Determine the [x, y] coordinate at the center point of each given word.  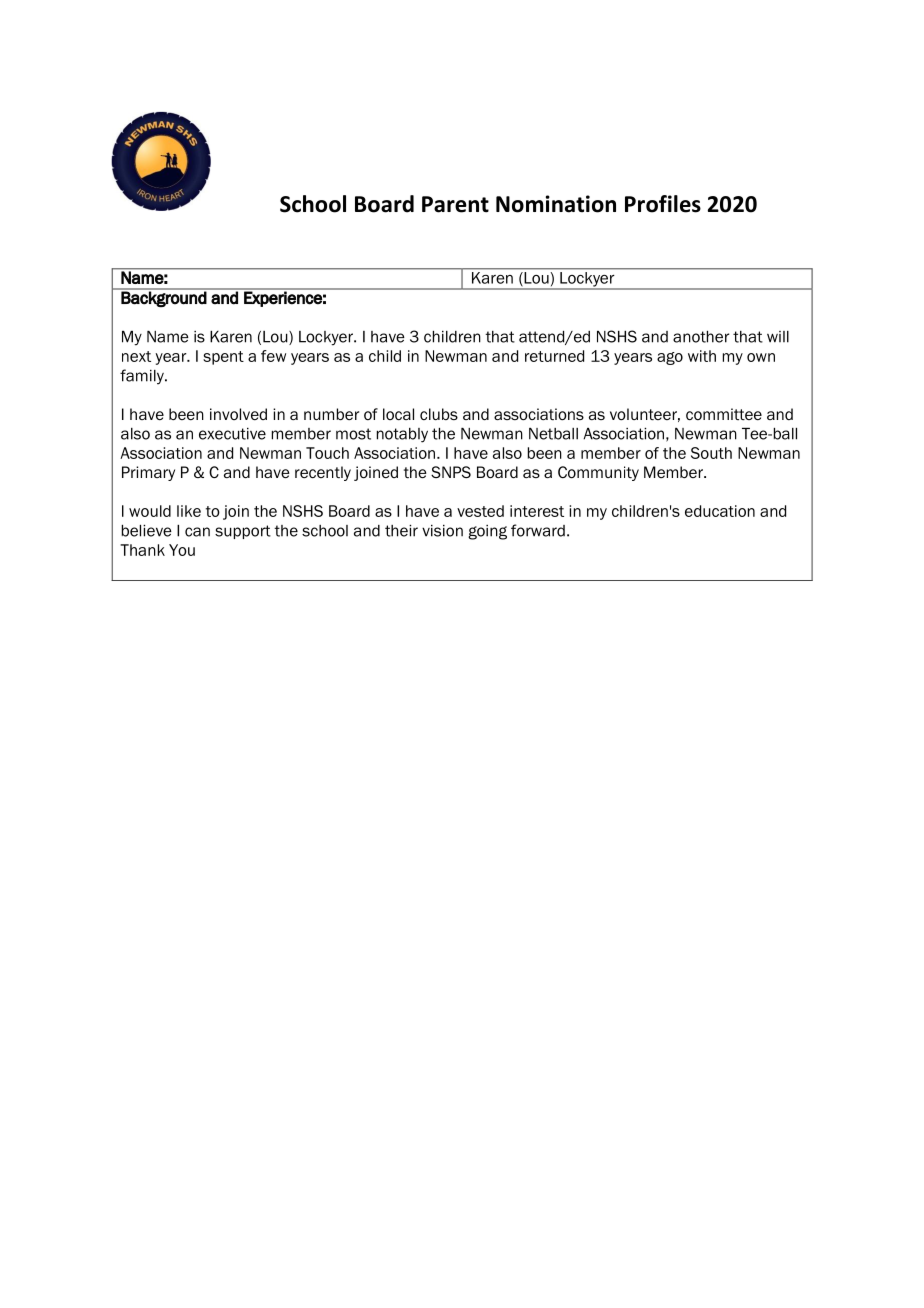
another [701, 337]
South [711, 453]
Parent [455, 204]
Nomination [556, 204]
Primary [148, 473]
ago [670, 358]
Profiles [663, 204]
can [197, 532]
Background [164, 299]
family [143, 377]
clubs [439, 414]
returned [554, 356]
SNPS [451, 472]
